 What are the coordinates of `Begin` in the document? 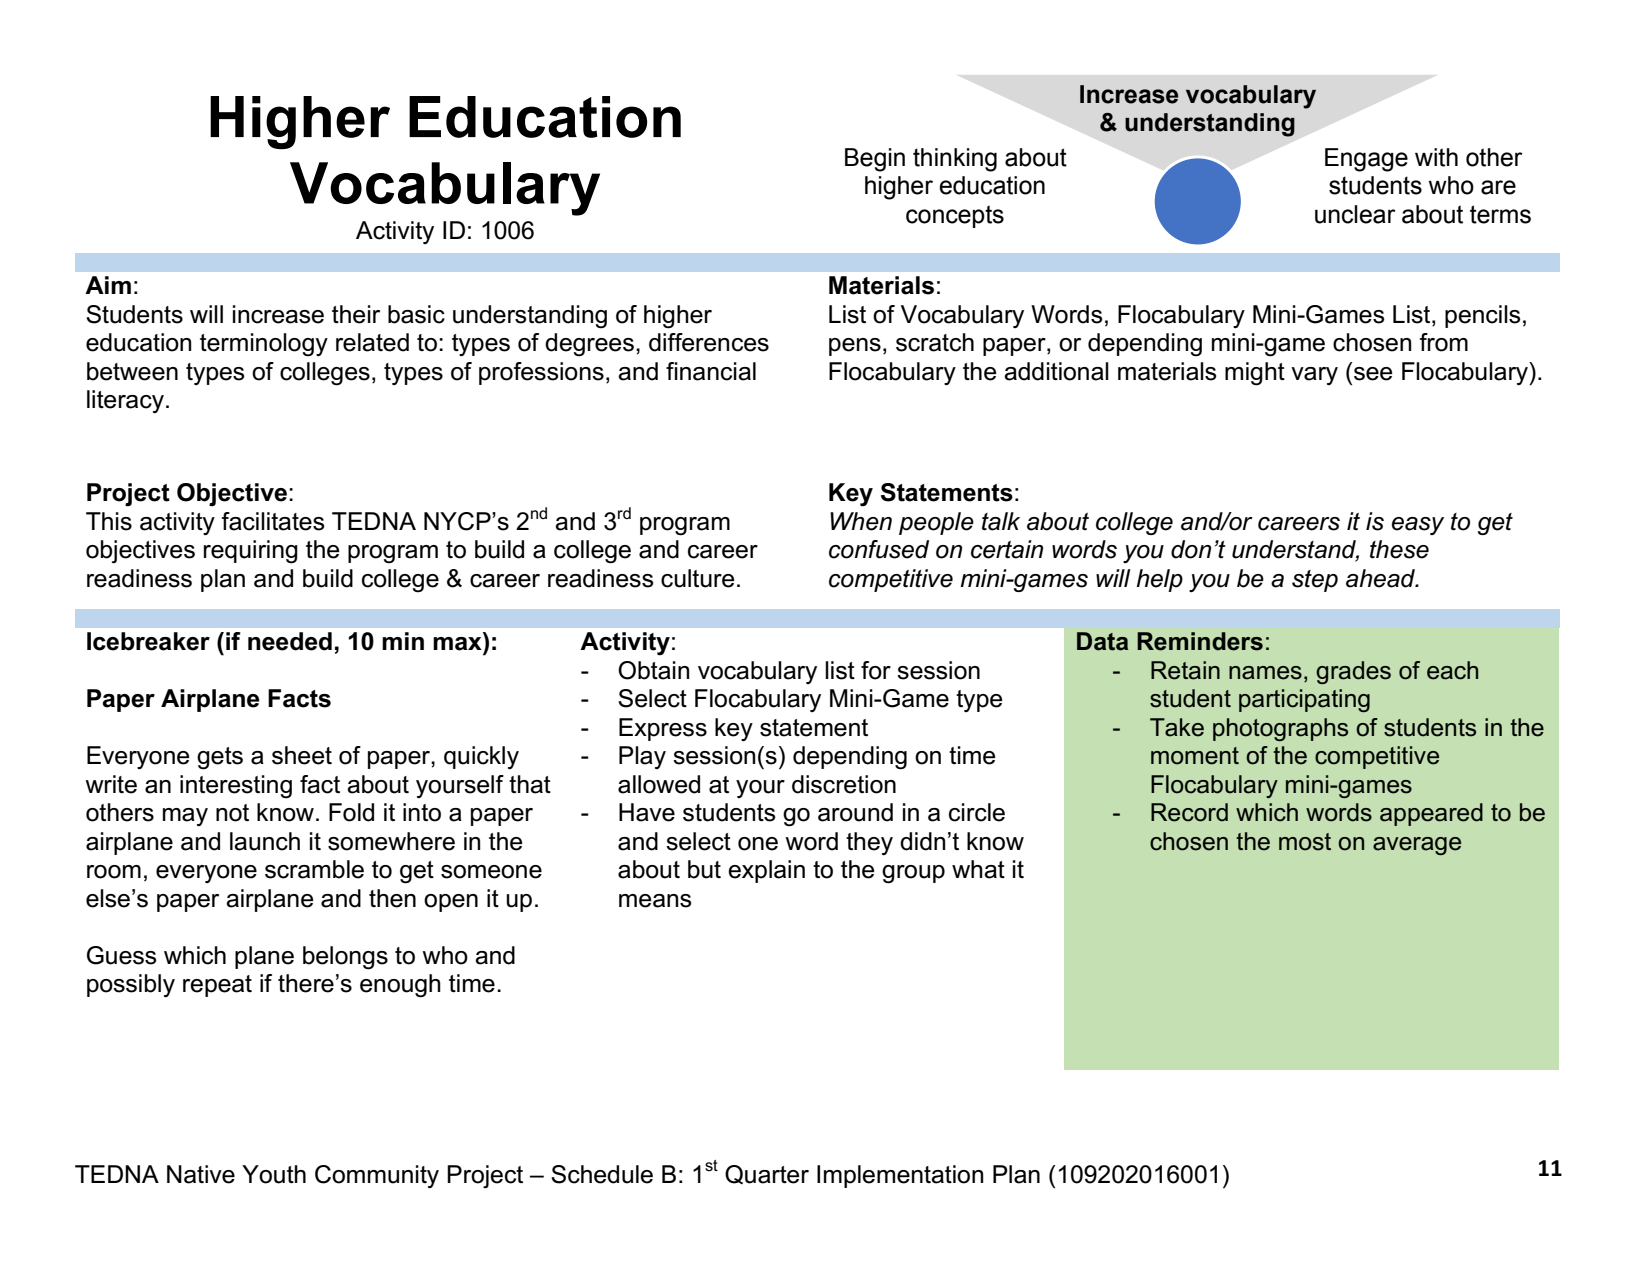 It's located at (875, 160).
